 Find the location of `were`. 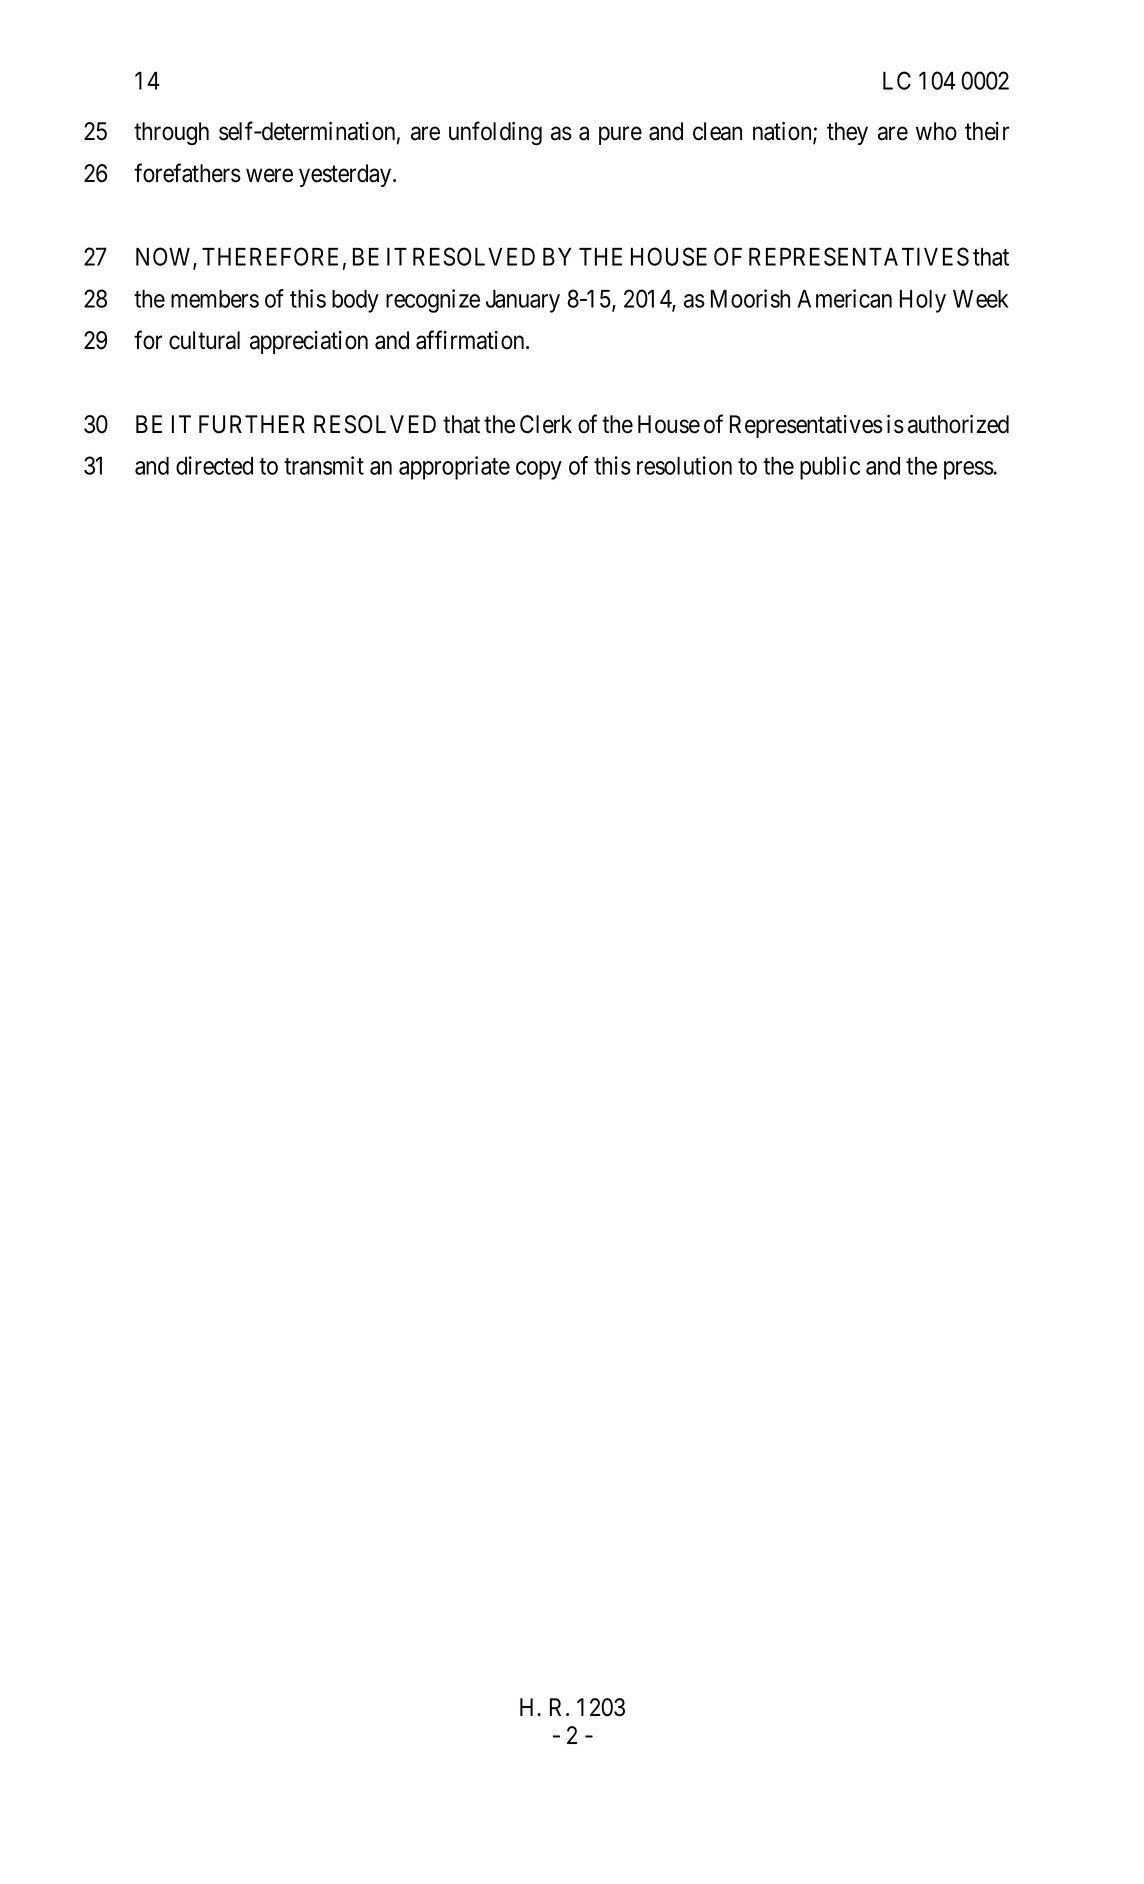

were is located at coordinates (269, 176).
